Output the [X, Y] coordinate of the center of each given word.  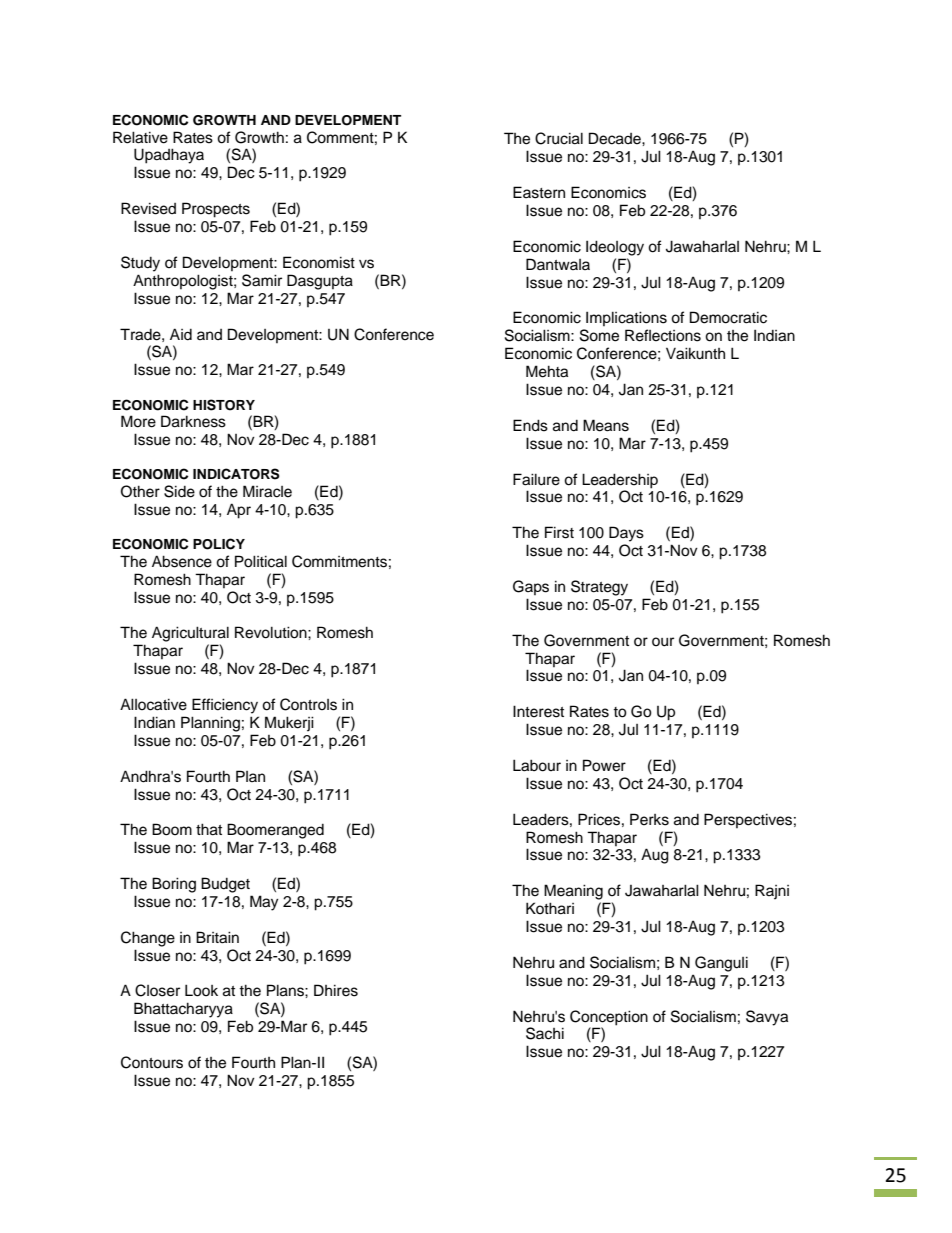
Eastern [539, 192]
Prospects [216, 210]
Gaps [531, 587]
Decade [616, 138]
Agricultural [190, 634]
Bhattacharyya [183, 1010]
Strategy [599, 588]
